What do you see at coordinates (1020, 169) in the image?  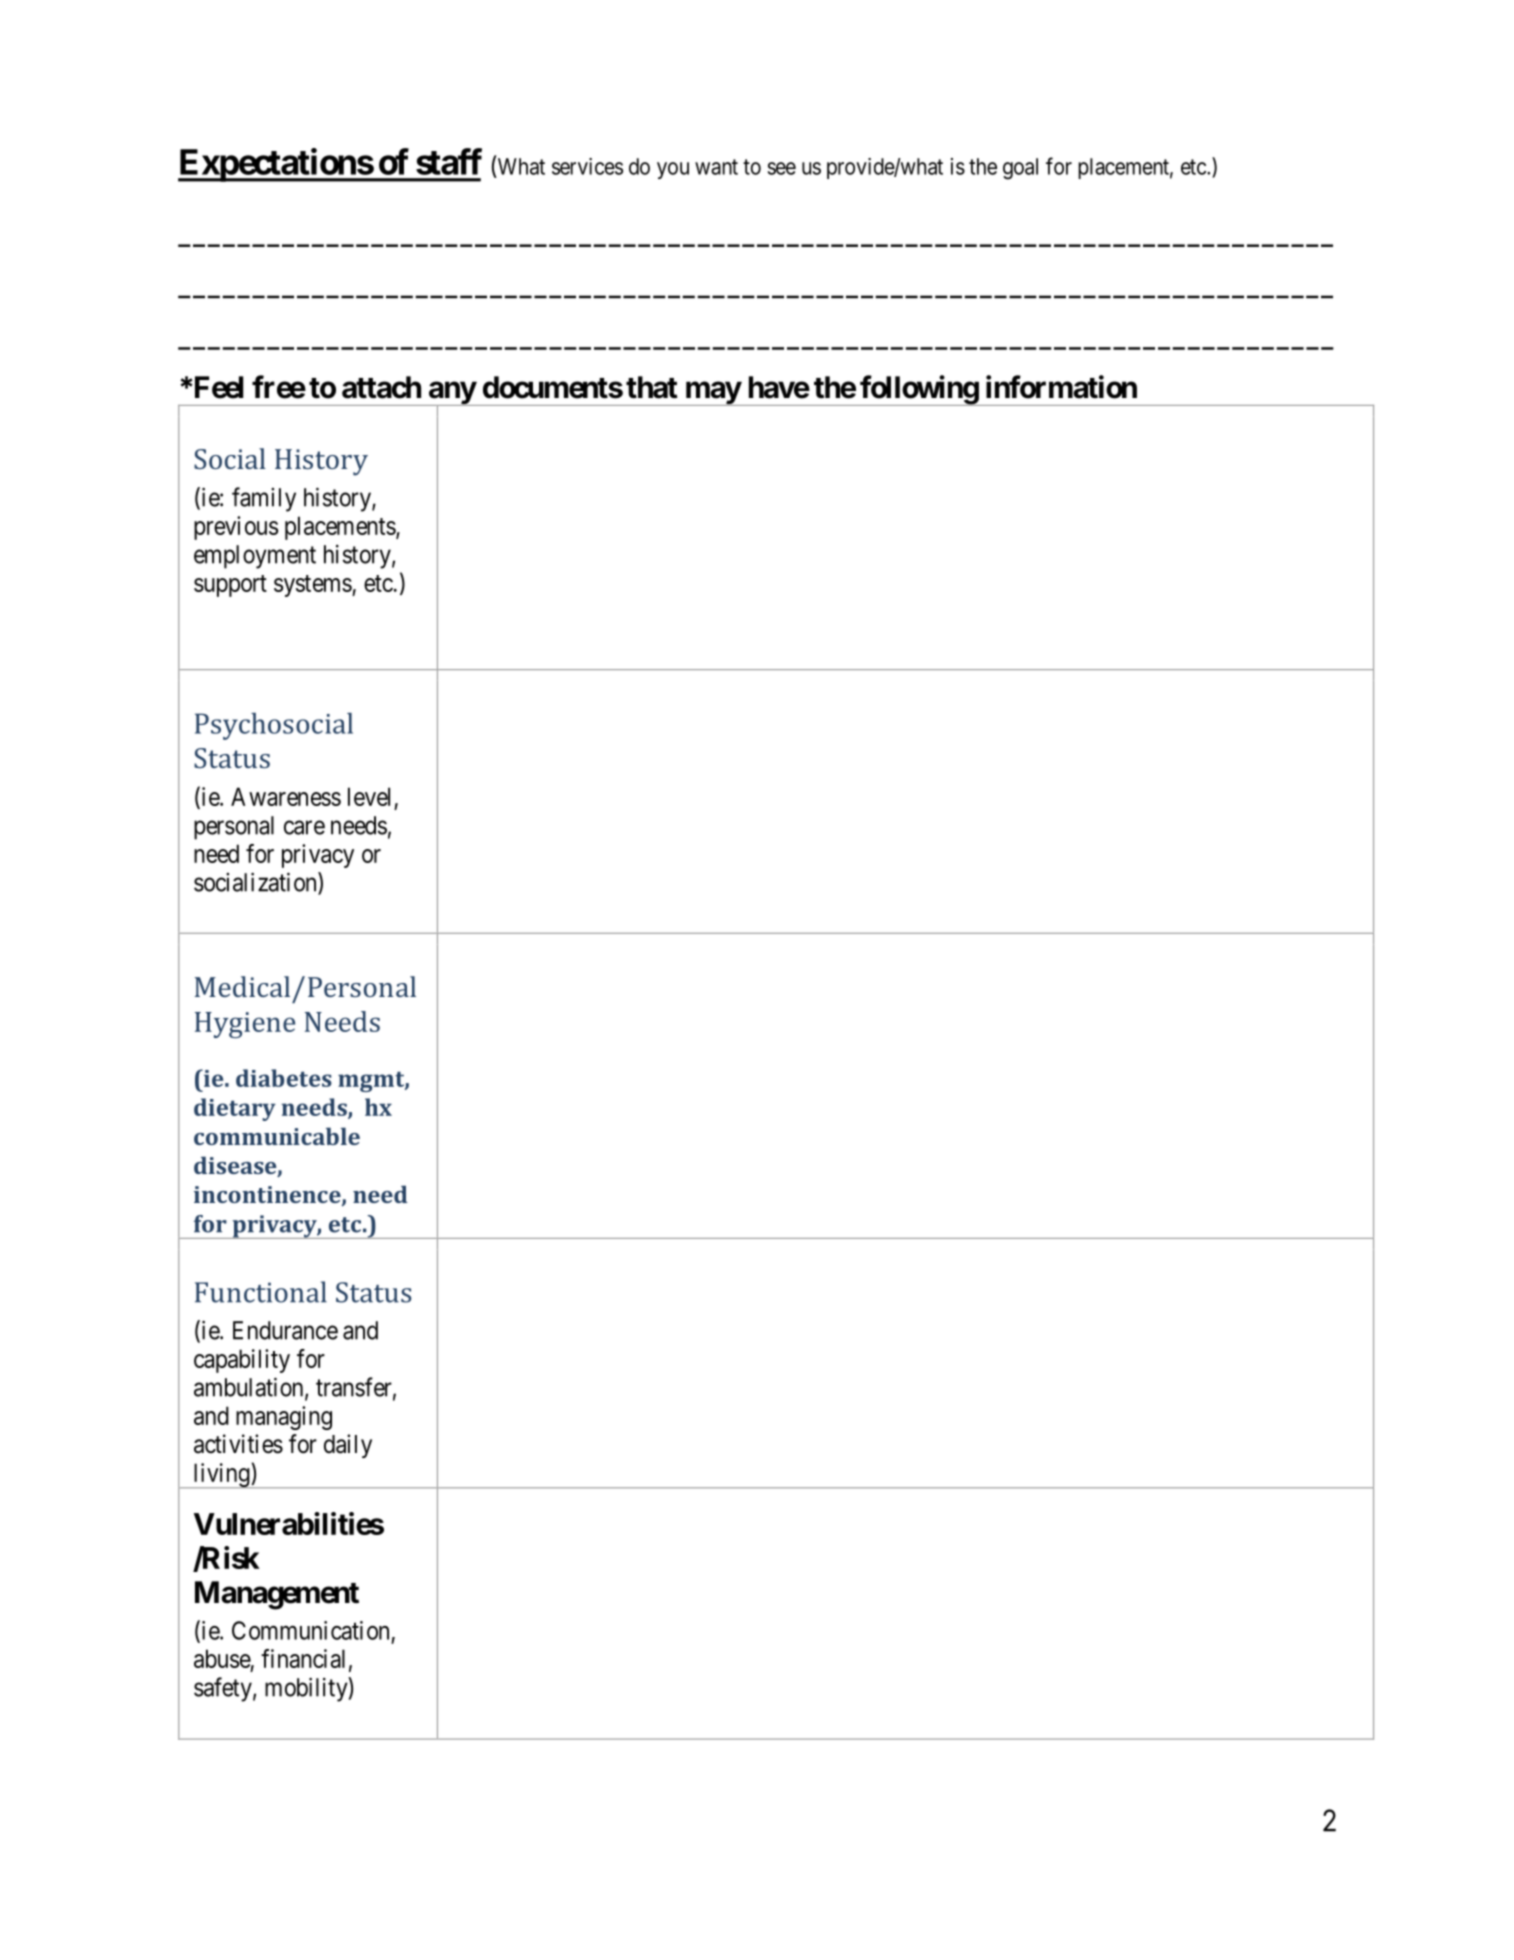 I see `goal` at bounding box center [1020, 169].
